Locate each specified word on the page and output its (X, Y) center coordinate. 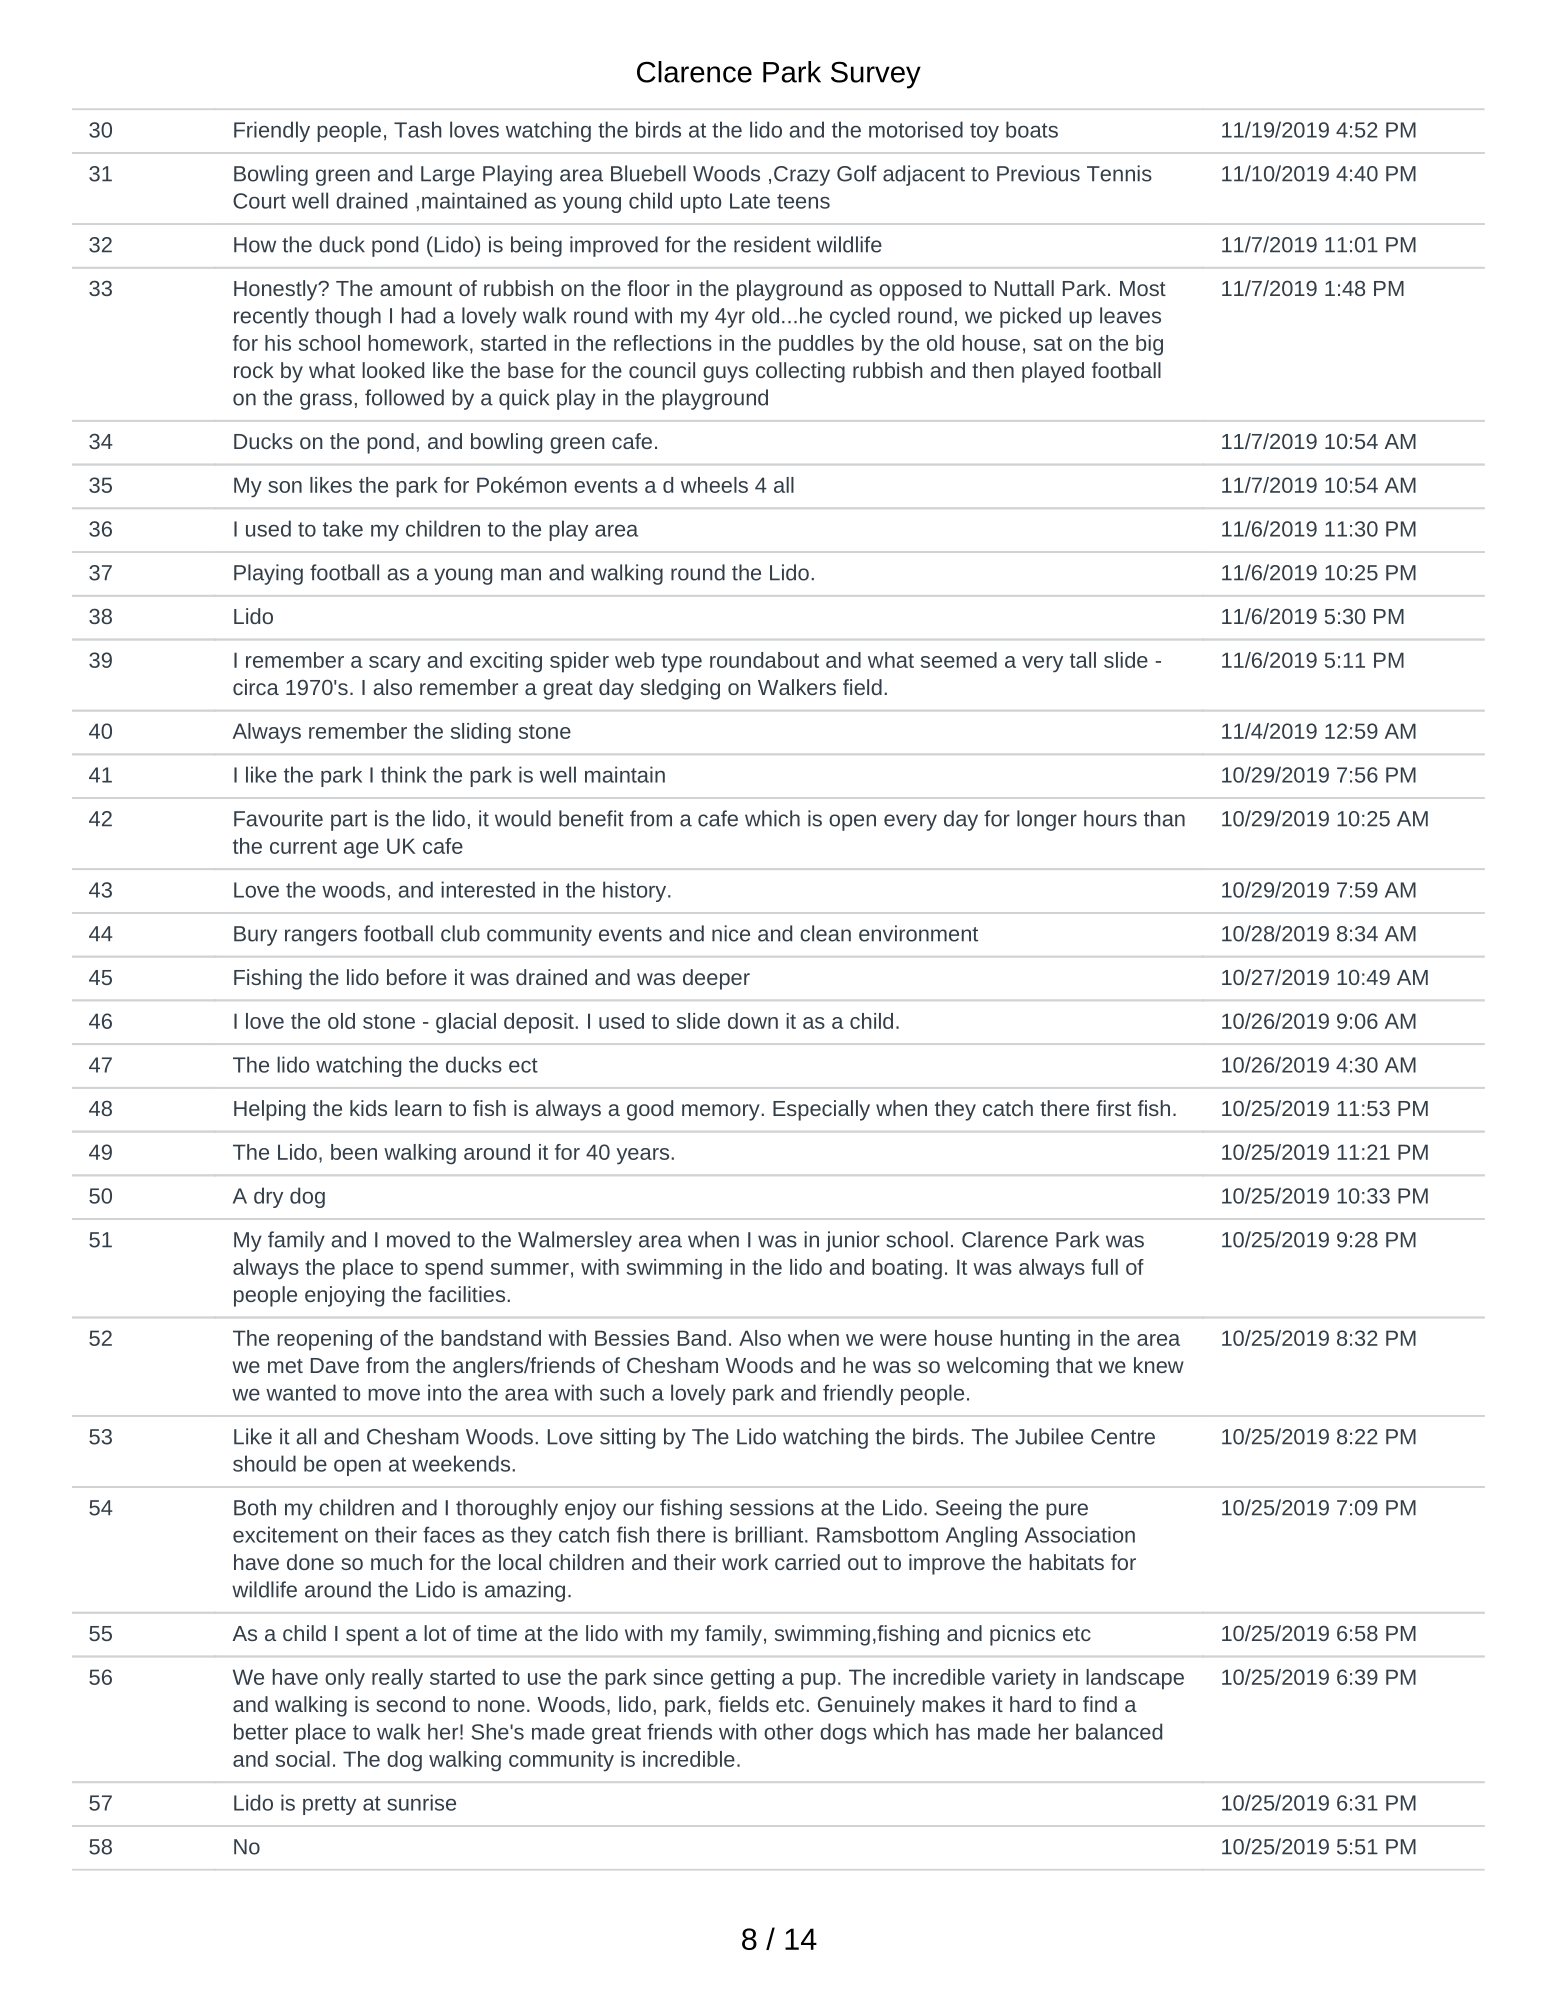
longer (1047, 820)
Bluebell (648, 173)
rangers (321, 937)
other (788, 1731)
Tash (418, 129)
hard (1030, 1704)
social (303, 1759)
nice (731, 933)
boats (1032, 129)
